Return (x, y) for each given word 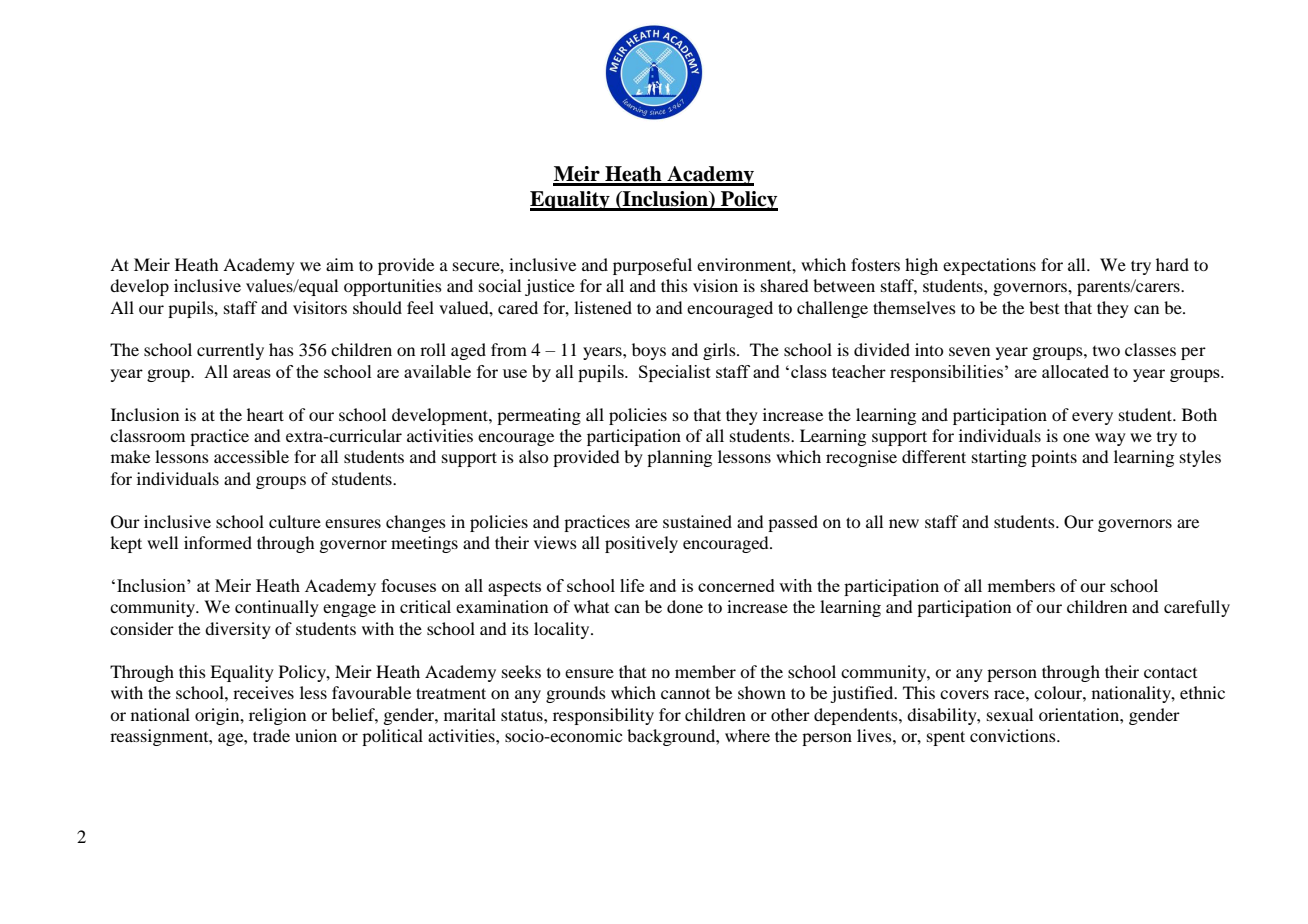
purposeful (652, 266)
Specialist (675, 373)
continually (277, 608)
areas (252, 373)
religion (277, 716)
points (1054, 458)
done (685, 606)
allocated (1075, 371)
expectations (989, 266)
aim (340, 264)
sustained (697, 521)
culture (295, 521)
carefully (1197, 608)
